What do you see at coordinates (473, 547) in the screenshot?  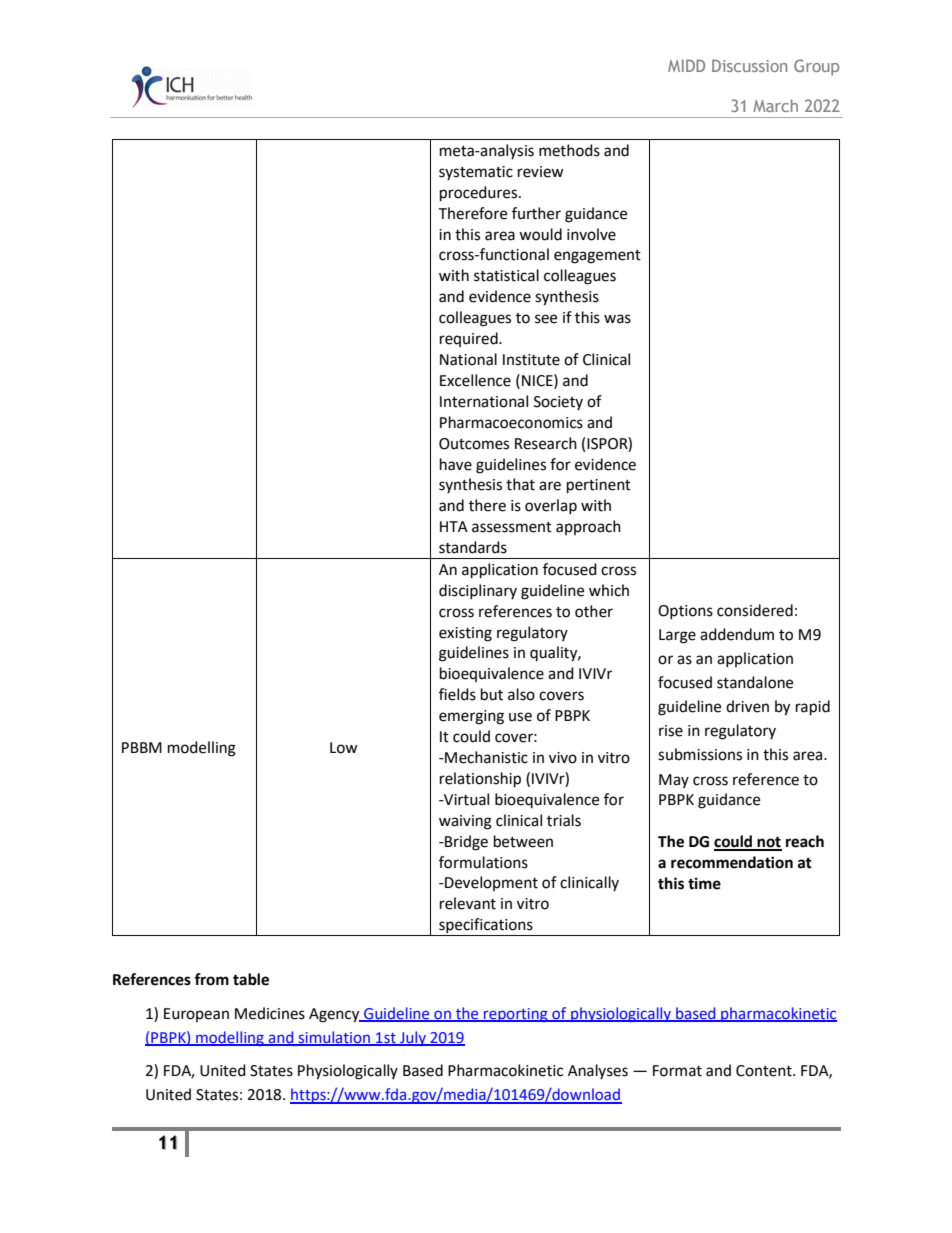 I see `standards` at bounding box center [473, 547].
